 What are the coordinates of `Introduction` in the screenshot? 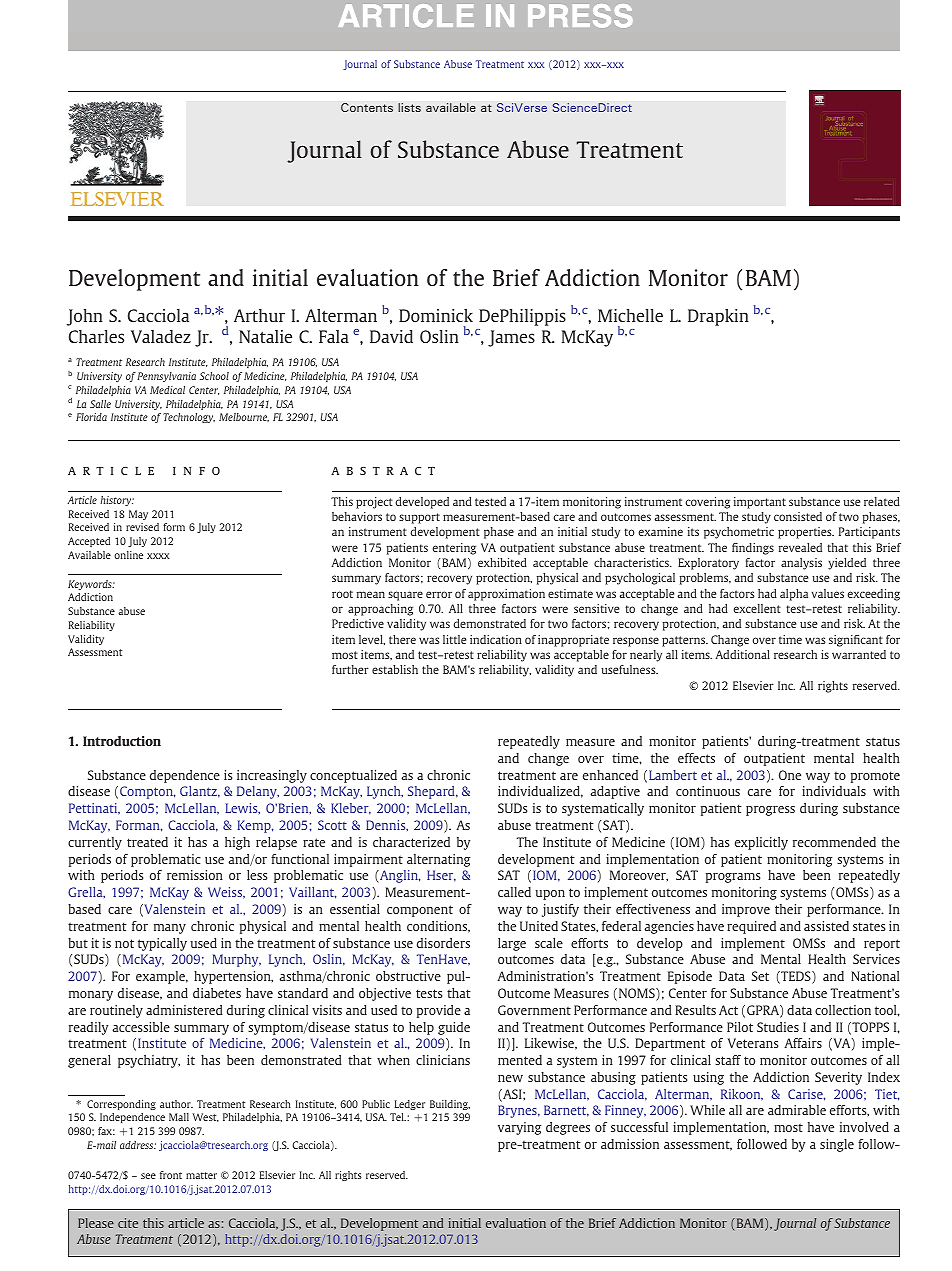 It's located at (122, 741).
